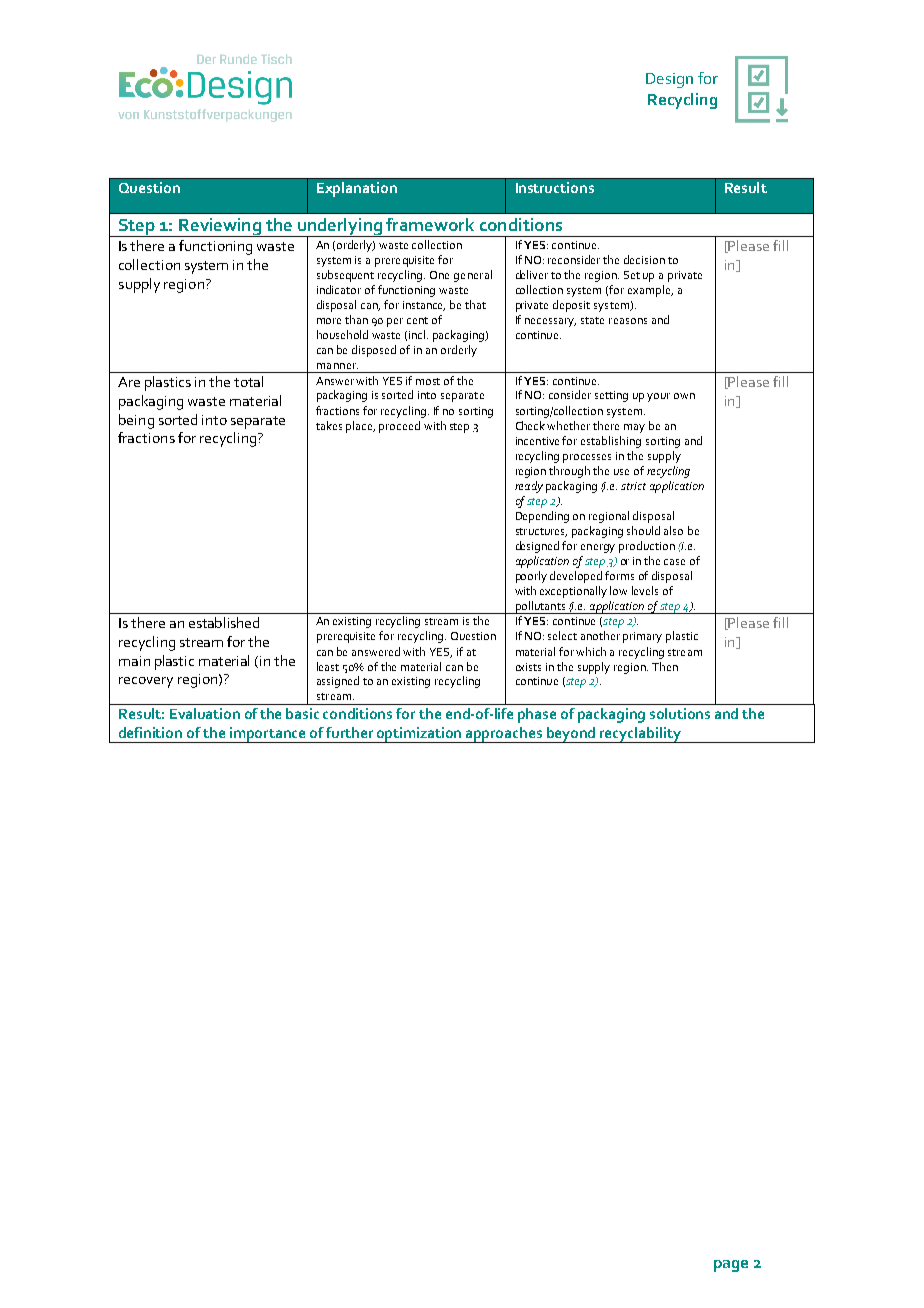  I want to click on proceed, so click(399, 427).
